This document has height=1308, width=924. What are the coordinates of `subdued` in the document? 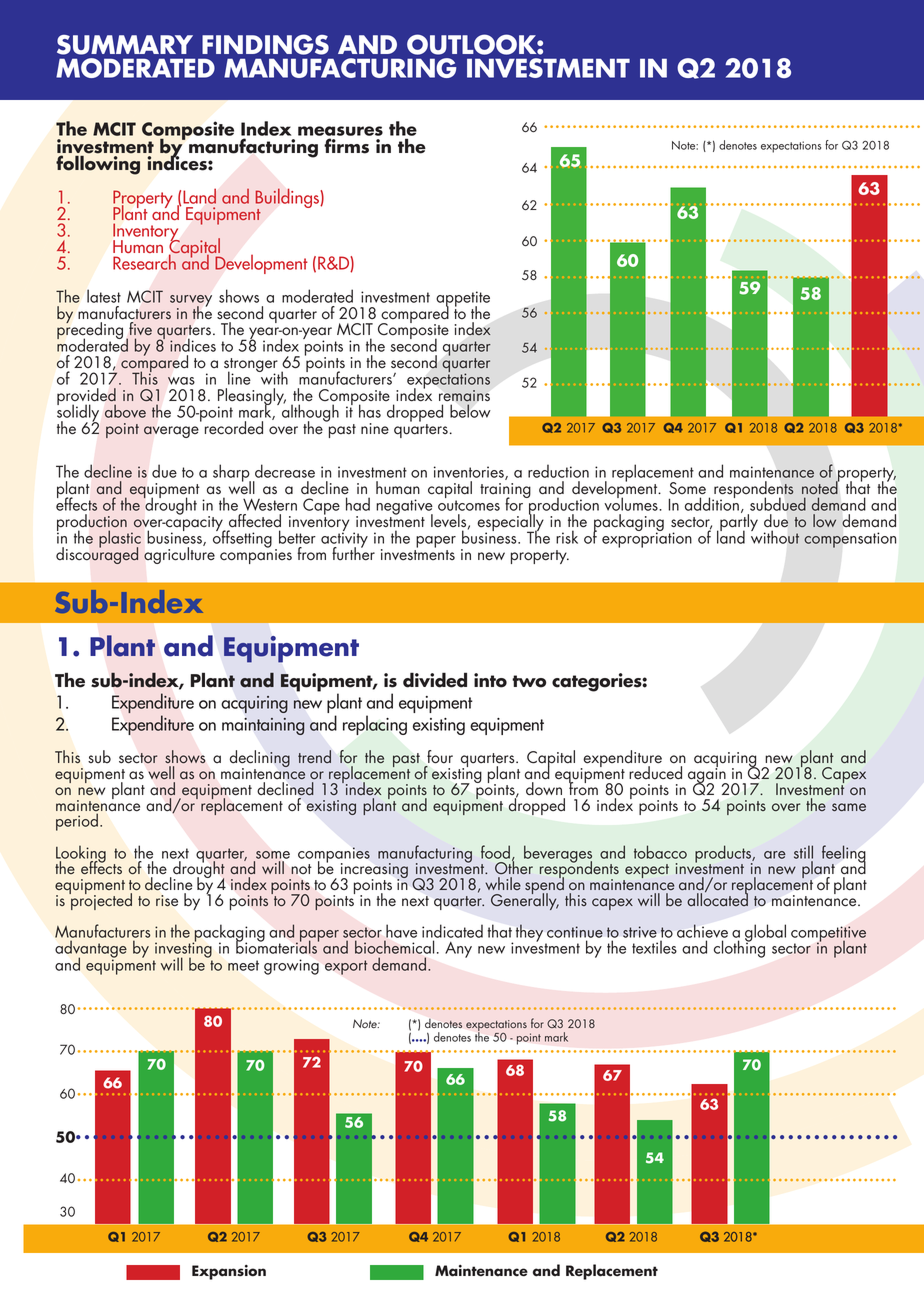 It's located at (778, 504).
